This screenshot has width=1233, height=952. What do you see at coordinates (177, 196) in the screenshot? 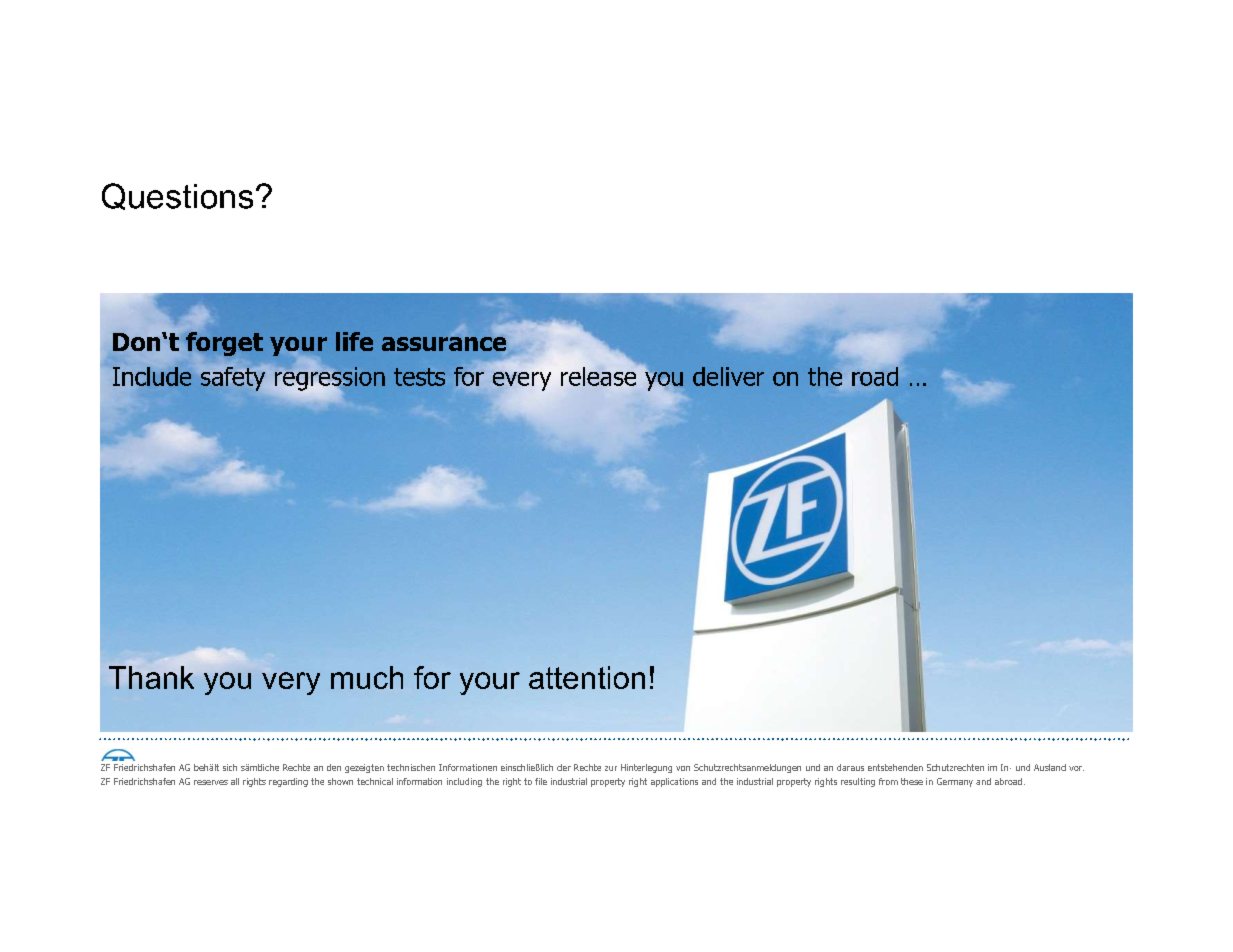
I see `Questions` at bounding box center [177, 196].
